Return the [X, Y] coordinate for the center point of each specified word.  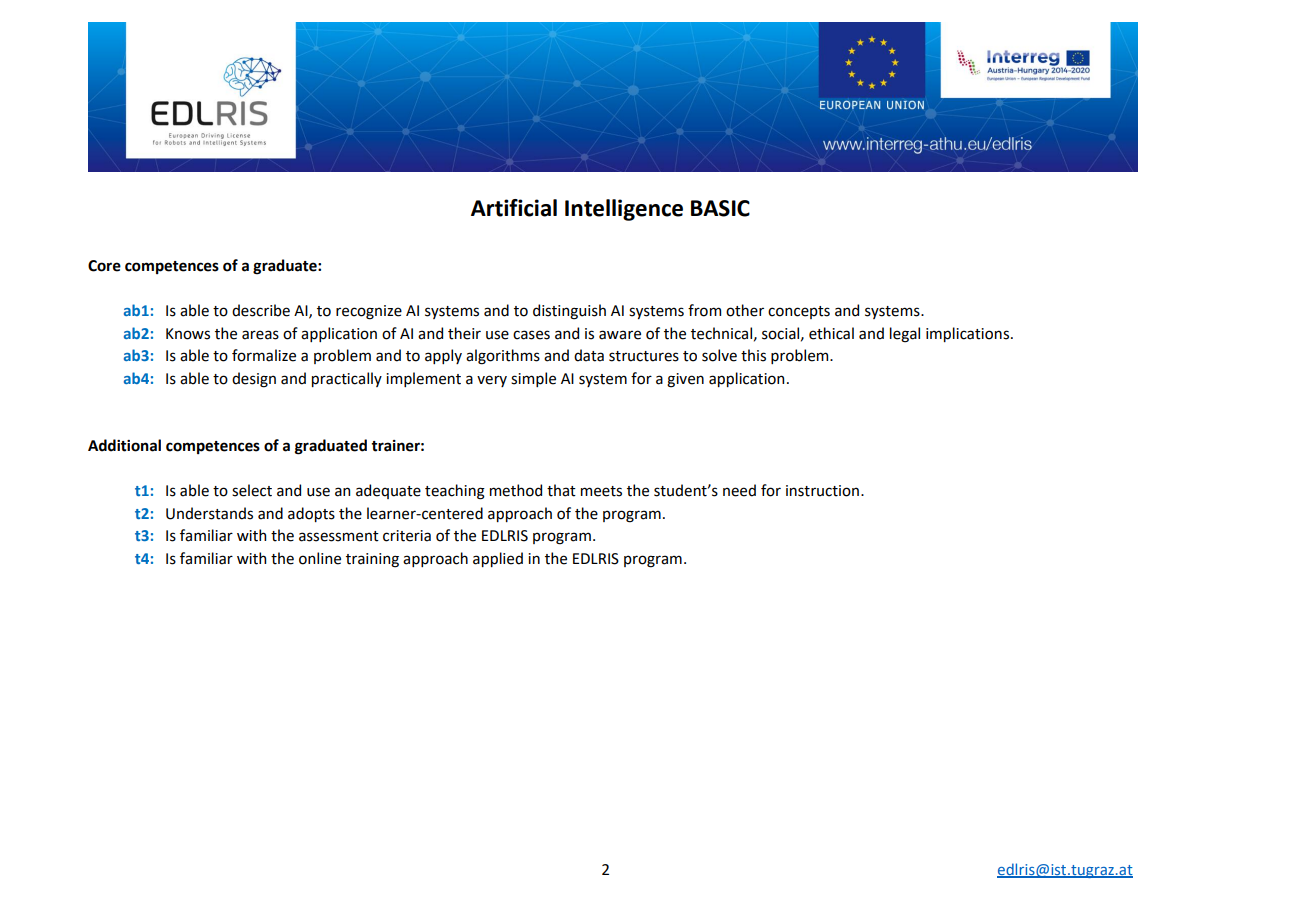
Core [104, 266]
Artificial [514, 208]
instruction [822, 491]
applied [498, 559]
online [320, 558]
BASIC [720, 208]
